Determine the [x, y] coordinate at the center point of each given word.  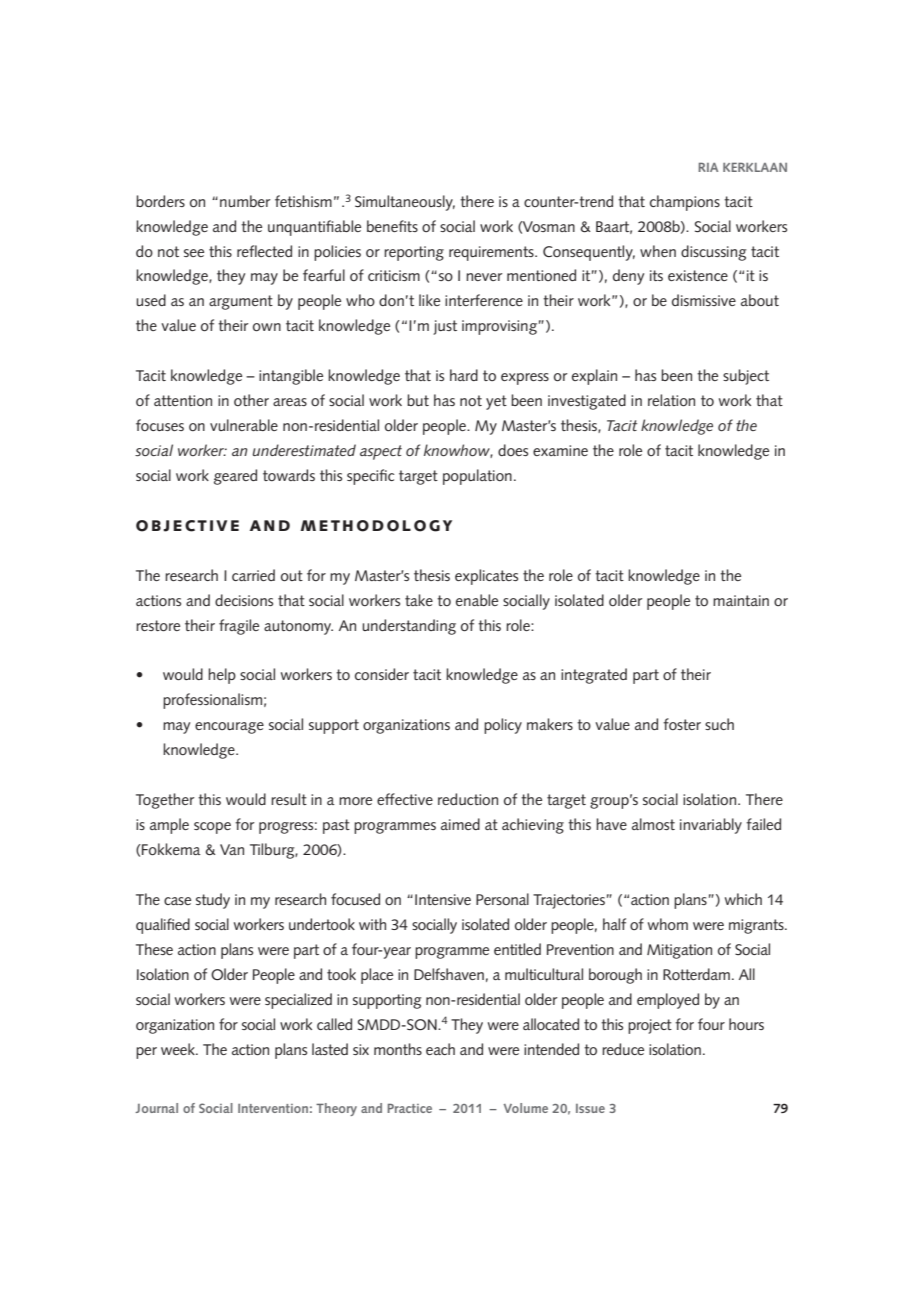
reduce [623, 1049]
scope [212, 828]
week [179, 1049]
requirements [492, 253]
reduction [468, 799]
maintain [741, 600]
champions [685, 203]
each [440, 1049]
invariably [711, 826]
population [477, 477]
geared [235, 477]
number [245, 201]
